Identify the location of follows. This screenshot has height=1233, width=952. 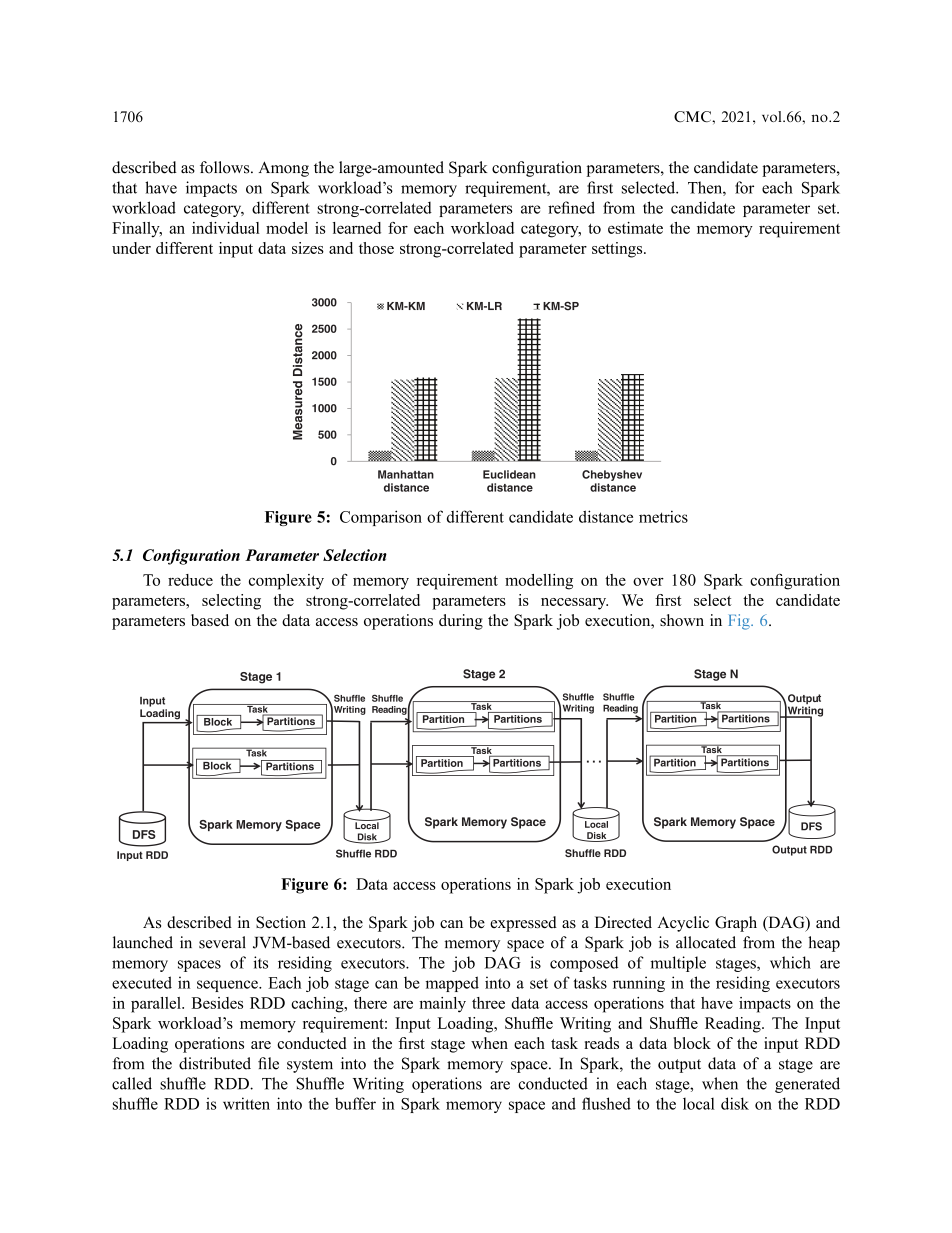
(226, 167).
